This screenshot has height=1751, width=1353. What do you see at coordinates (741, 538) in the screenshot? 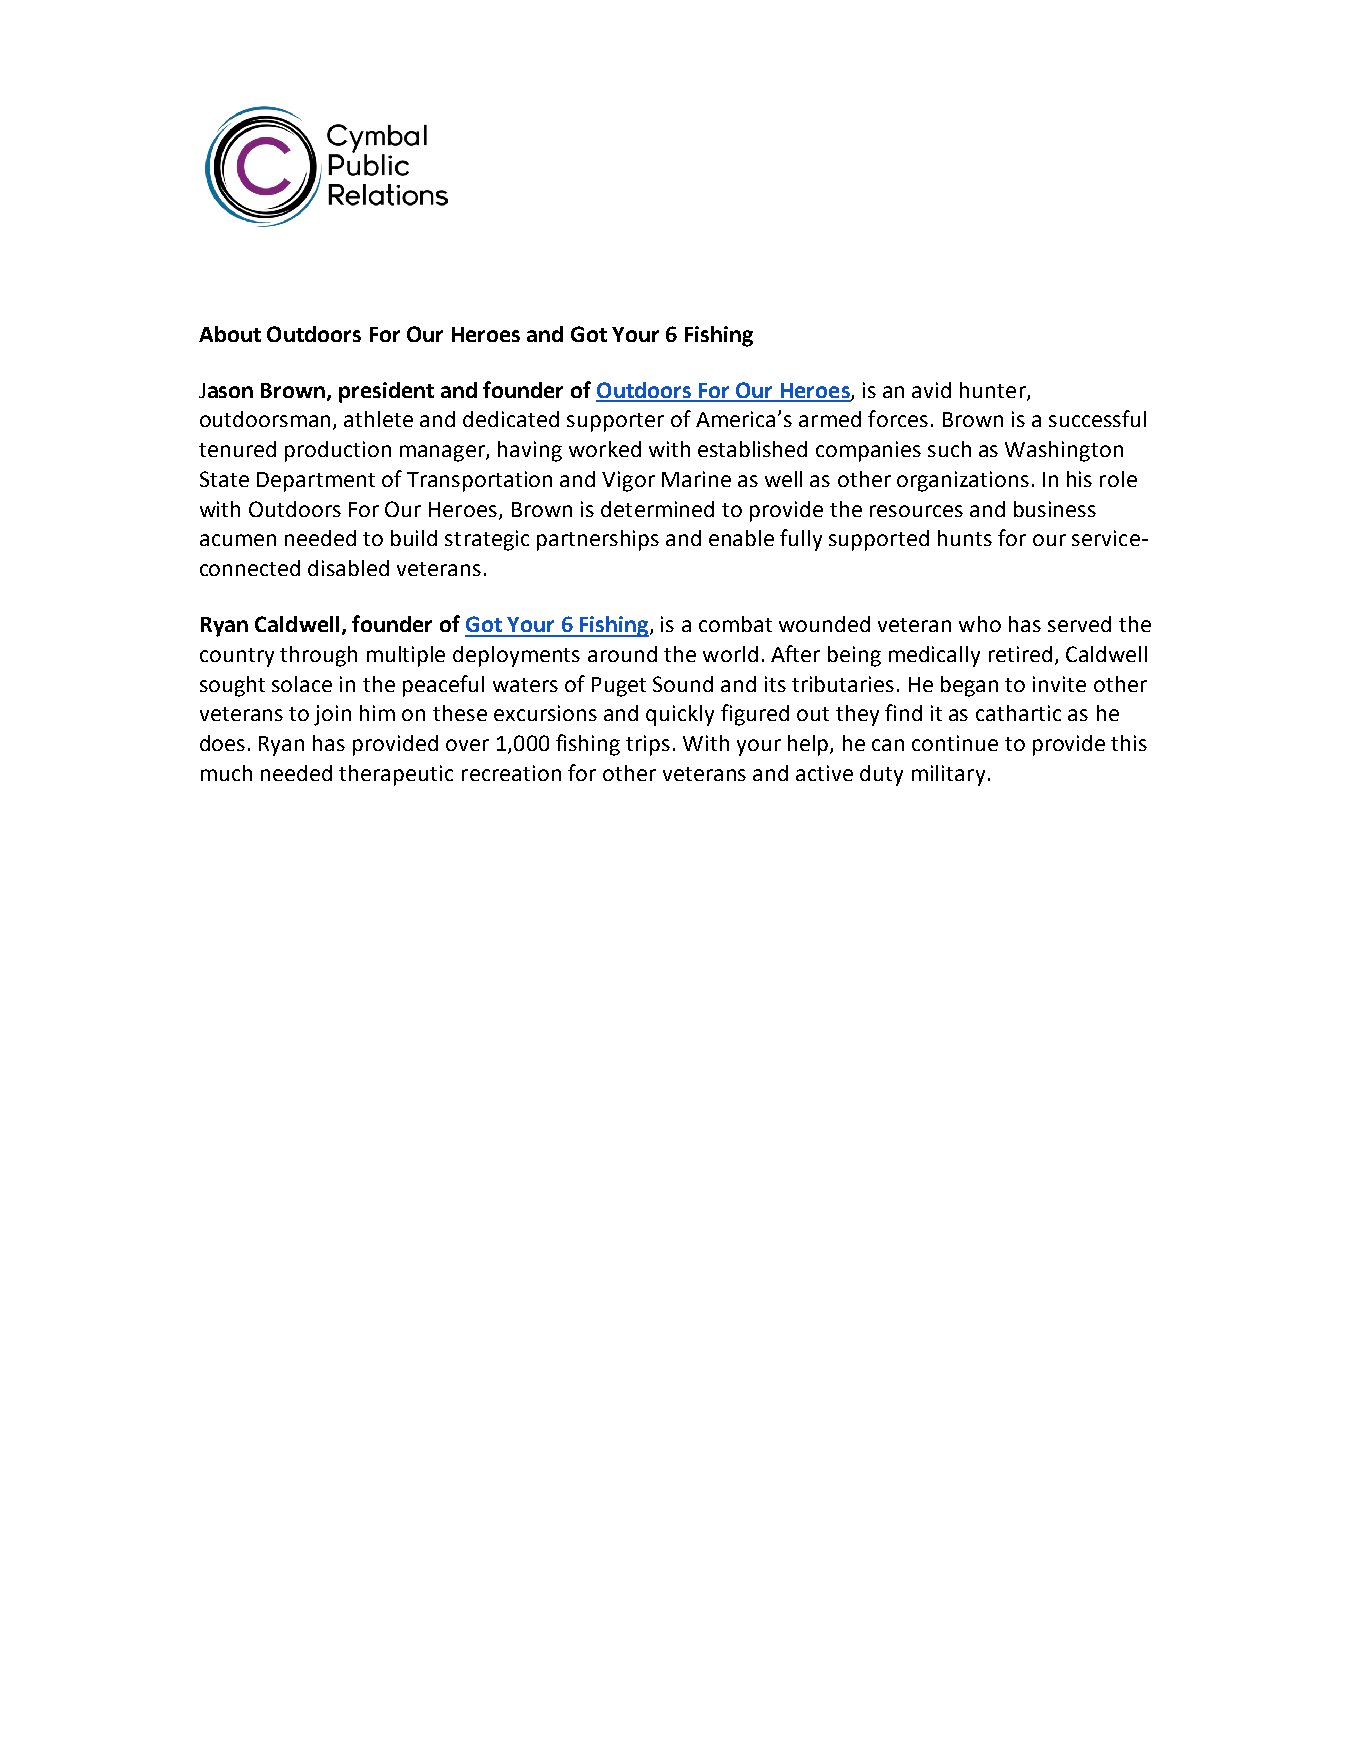
I see `enable` at bounding box center [741, 538].
